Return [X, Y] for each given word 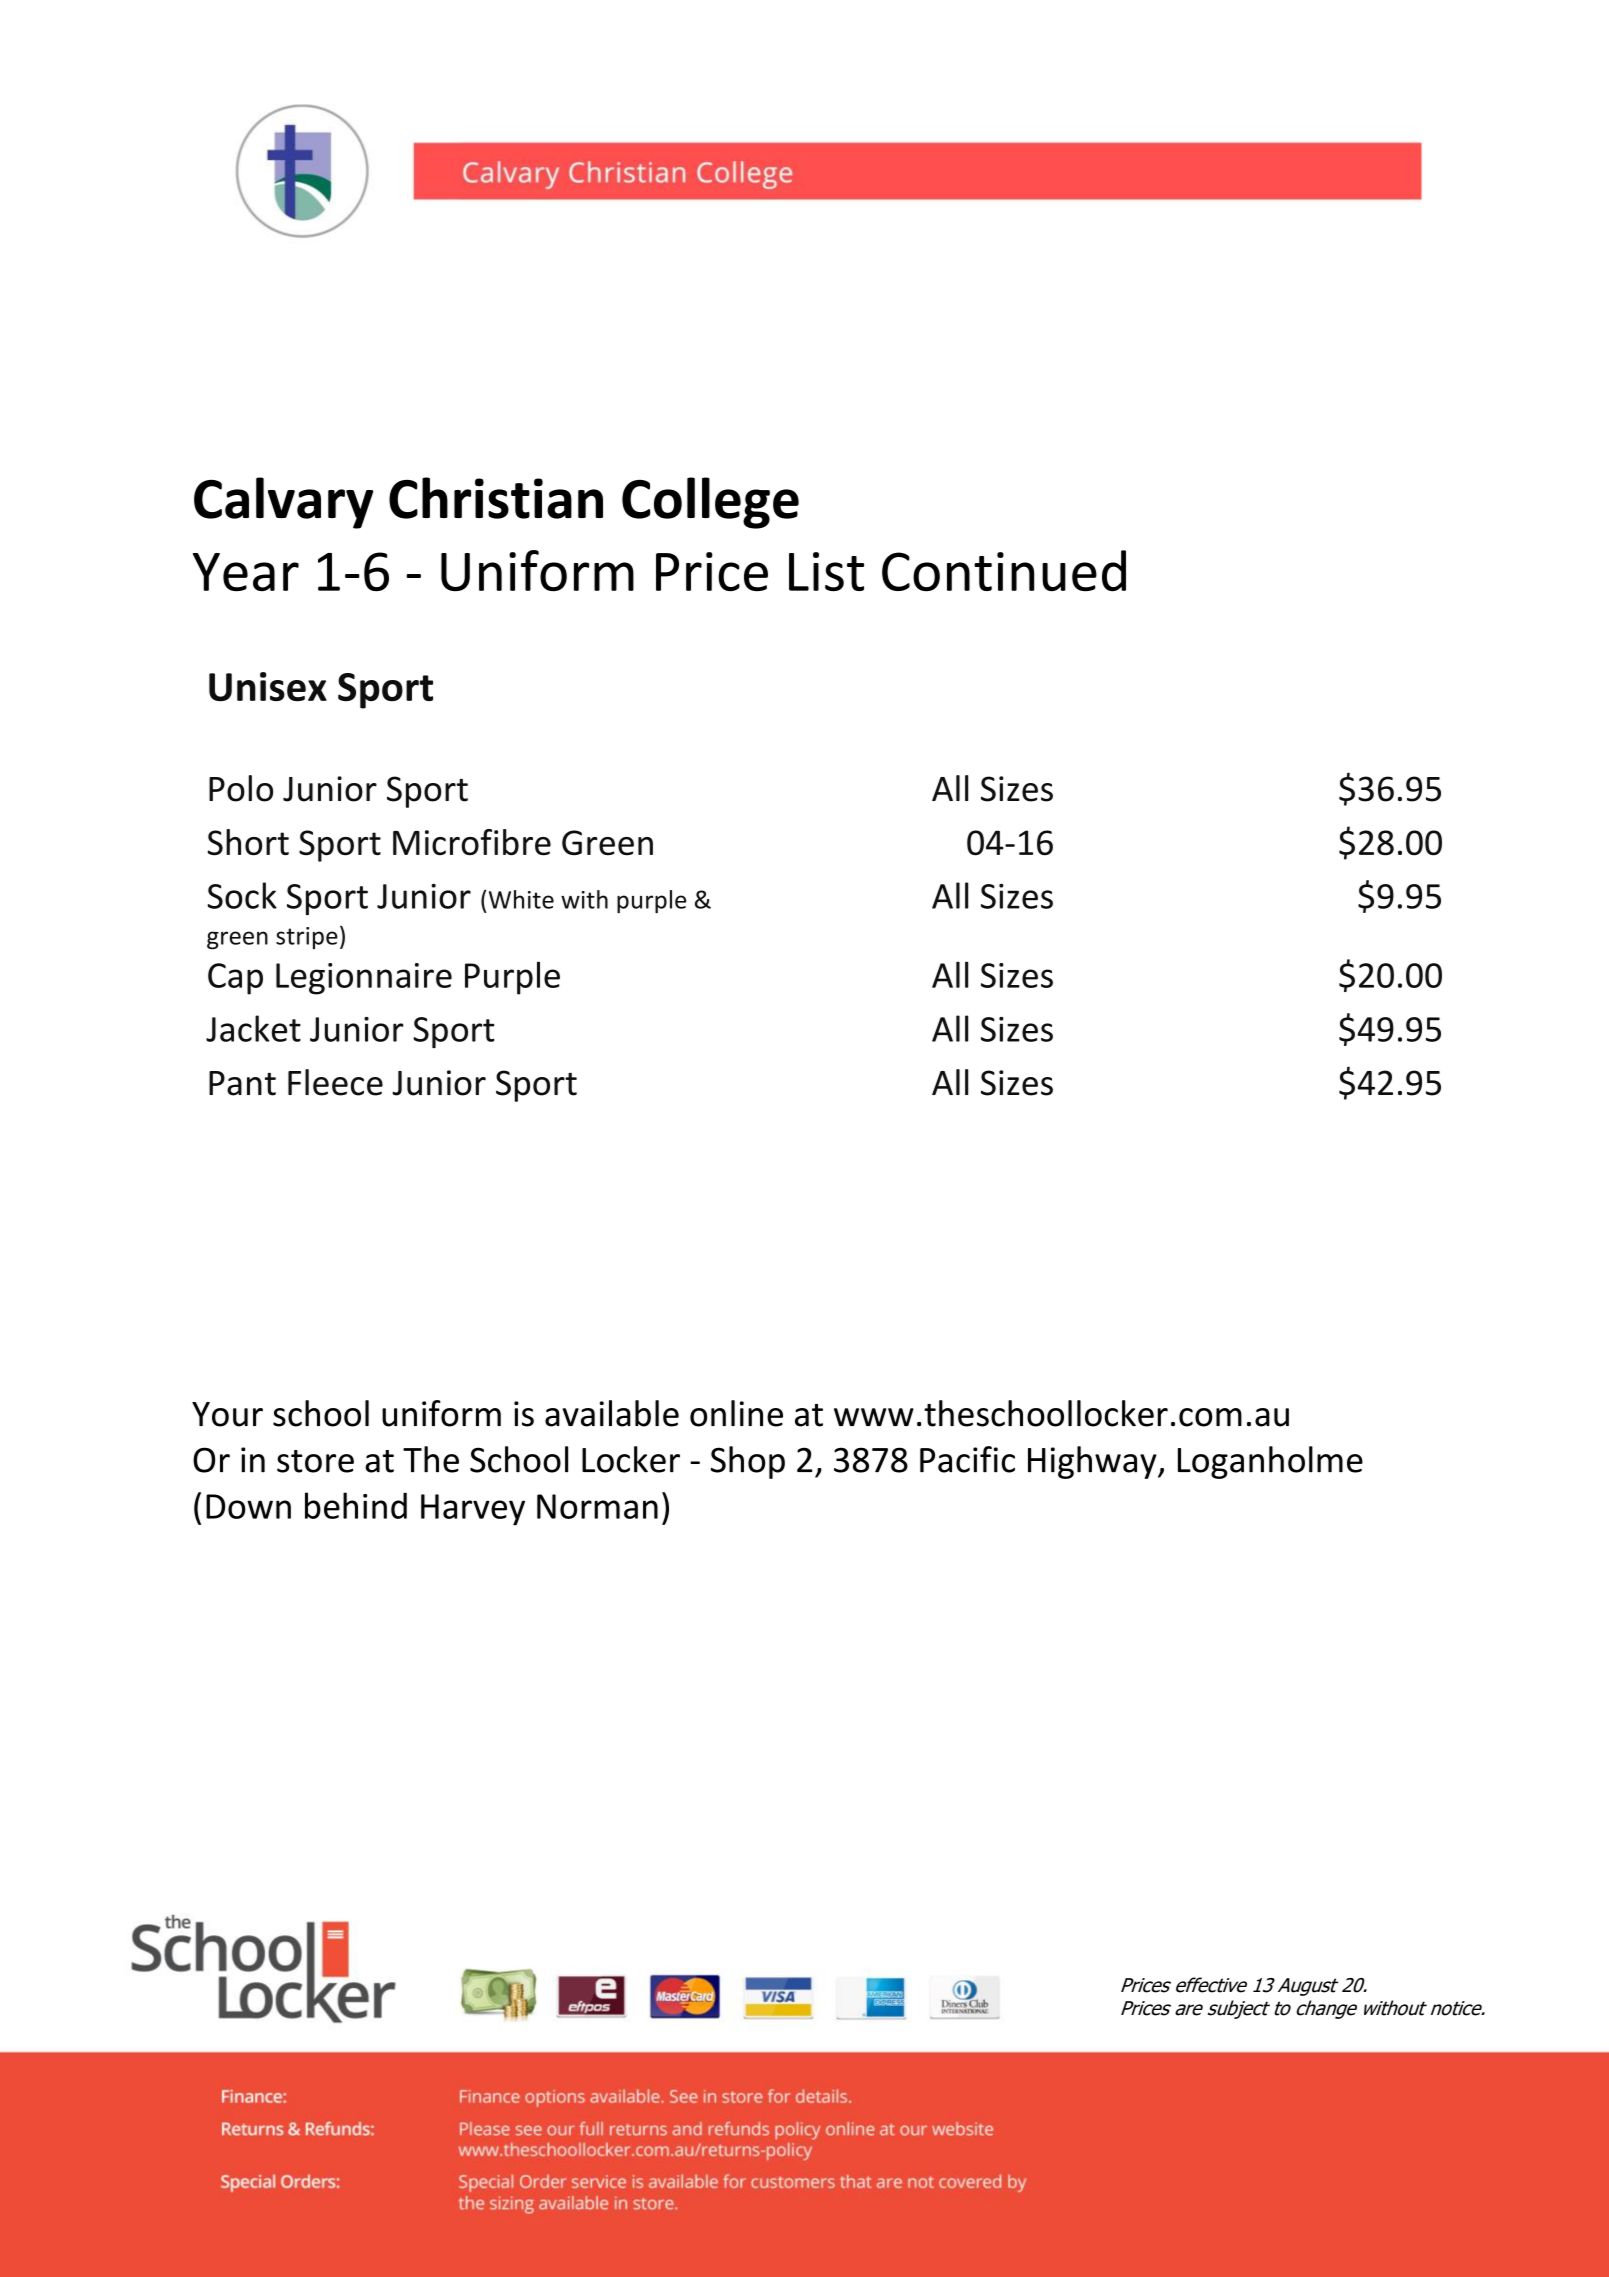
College [710, 503]
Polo [241, 788]
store [315, 1461]
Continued [1004, 570]
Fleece [335, 1082]
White [521, 899]
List [826, 571]
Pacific [967, 1459]
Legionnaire [364, 979]
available [612, 1413]
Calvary [284, 503]
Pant [242, 1083]
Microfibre [472, 842]
